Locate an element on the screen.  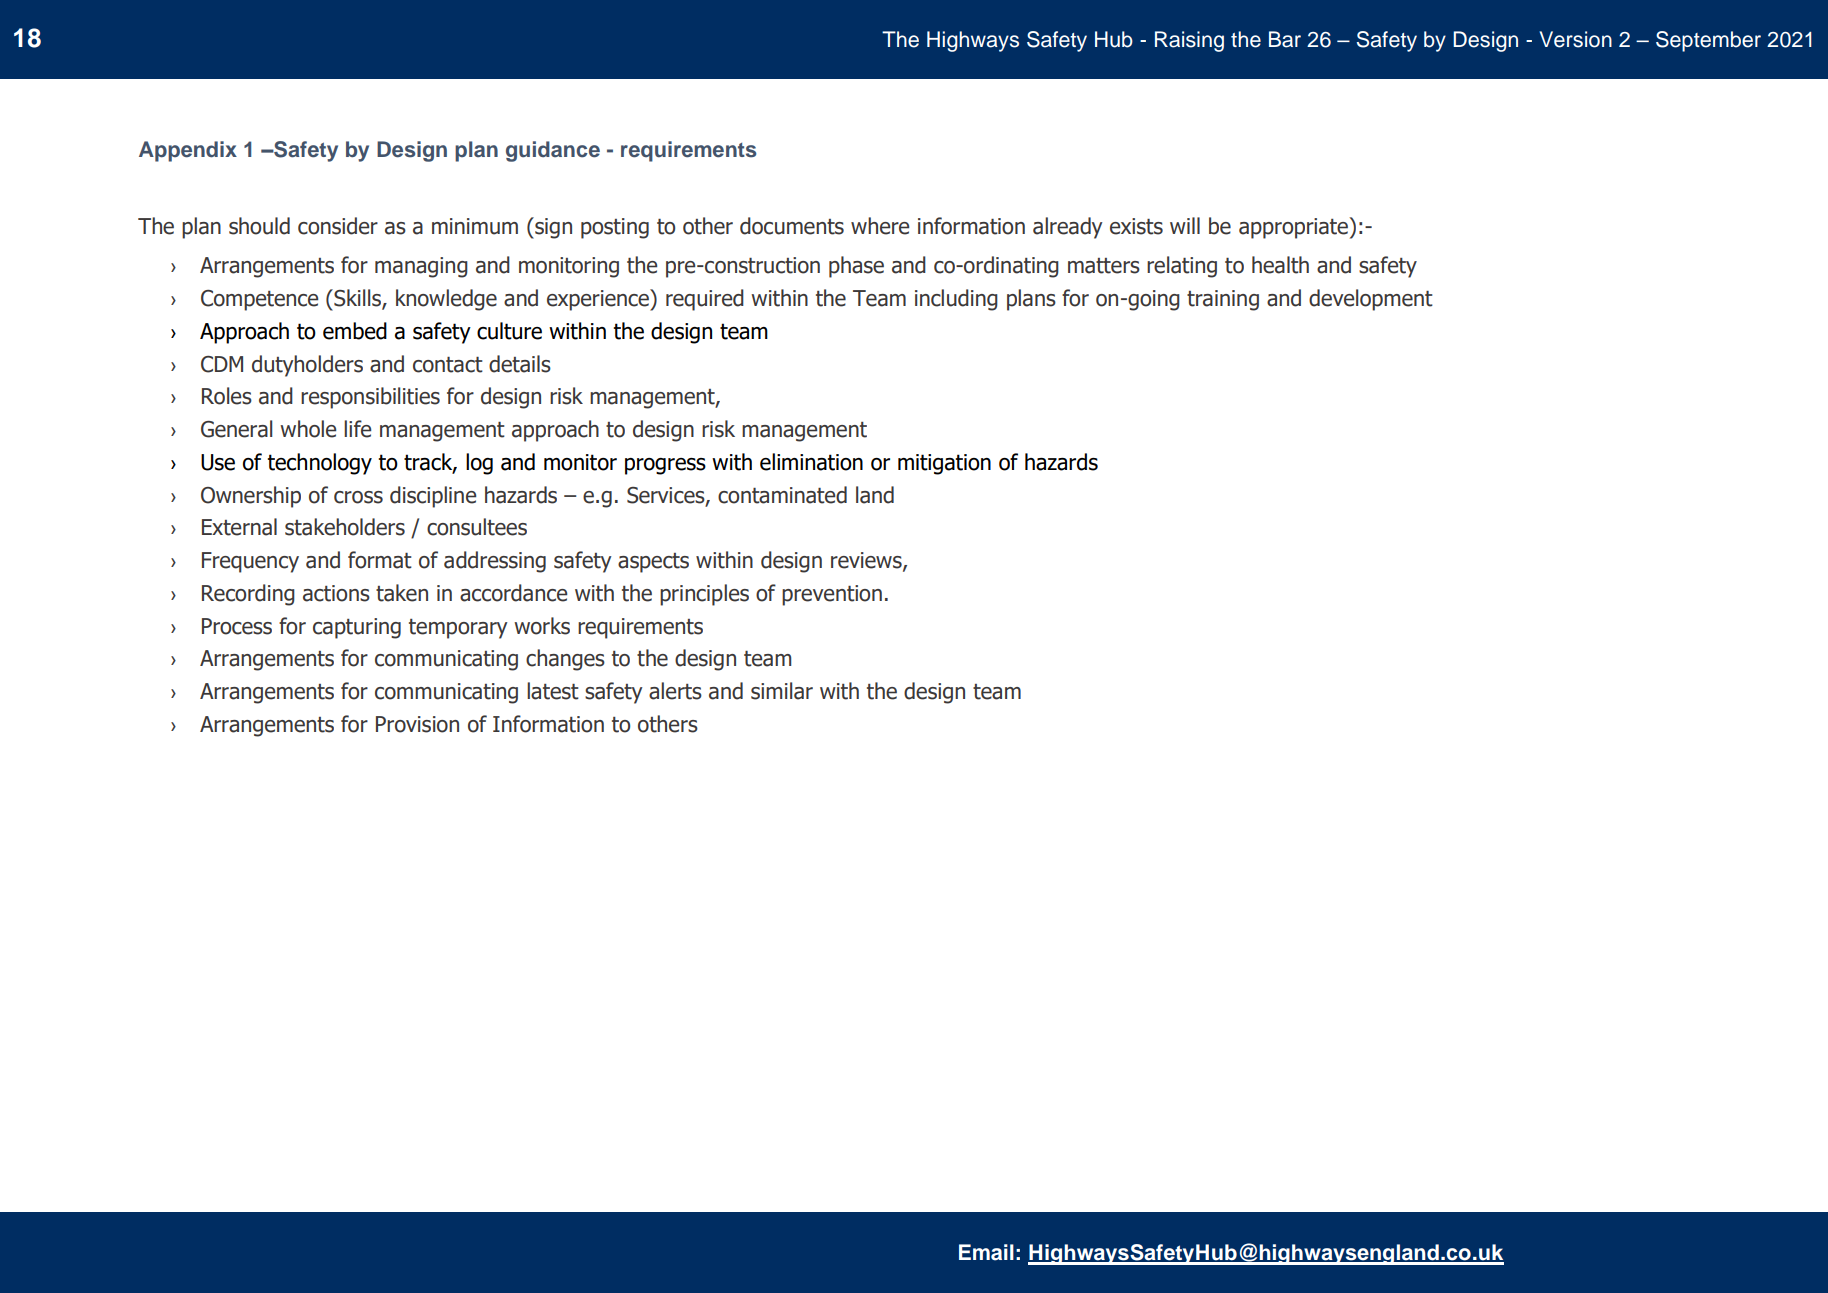
Provision is located at coordinates (417, 724).
